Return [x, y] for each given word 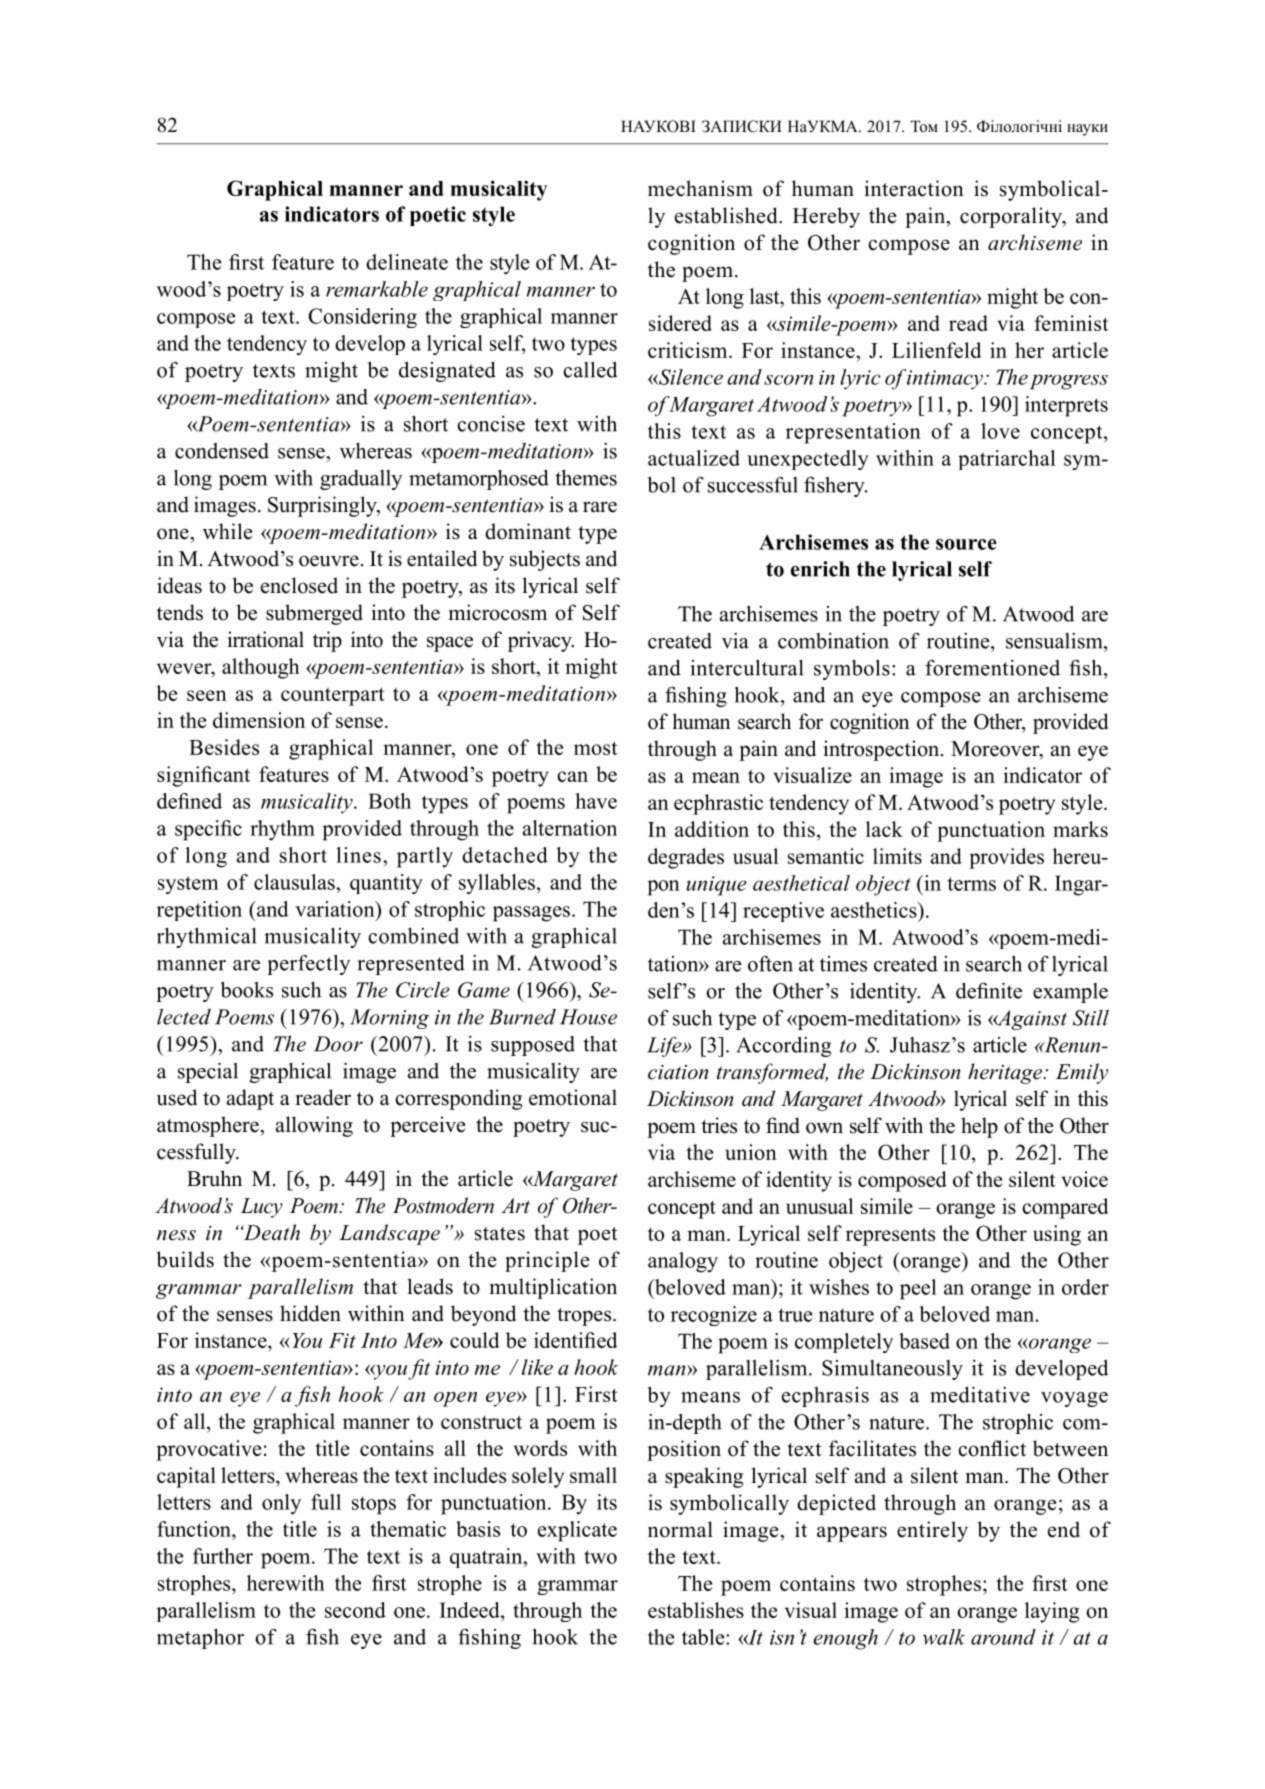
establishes [696, 1610]
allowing [314, 1126]
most [595, 748]
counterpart [332, 696]
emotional [573, 1097]
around [1003, 1637]
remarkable [377, 289]
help [979, 1127]
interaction [914, 188]
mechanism [700, 188]
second [355, 1610]
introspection [883, 750]
